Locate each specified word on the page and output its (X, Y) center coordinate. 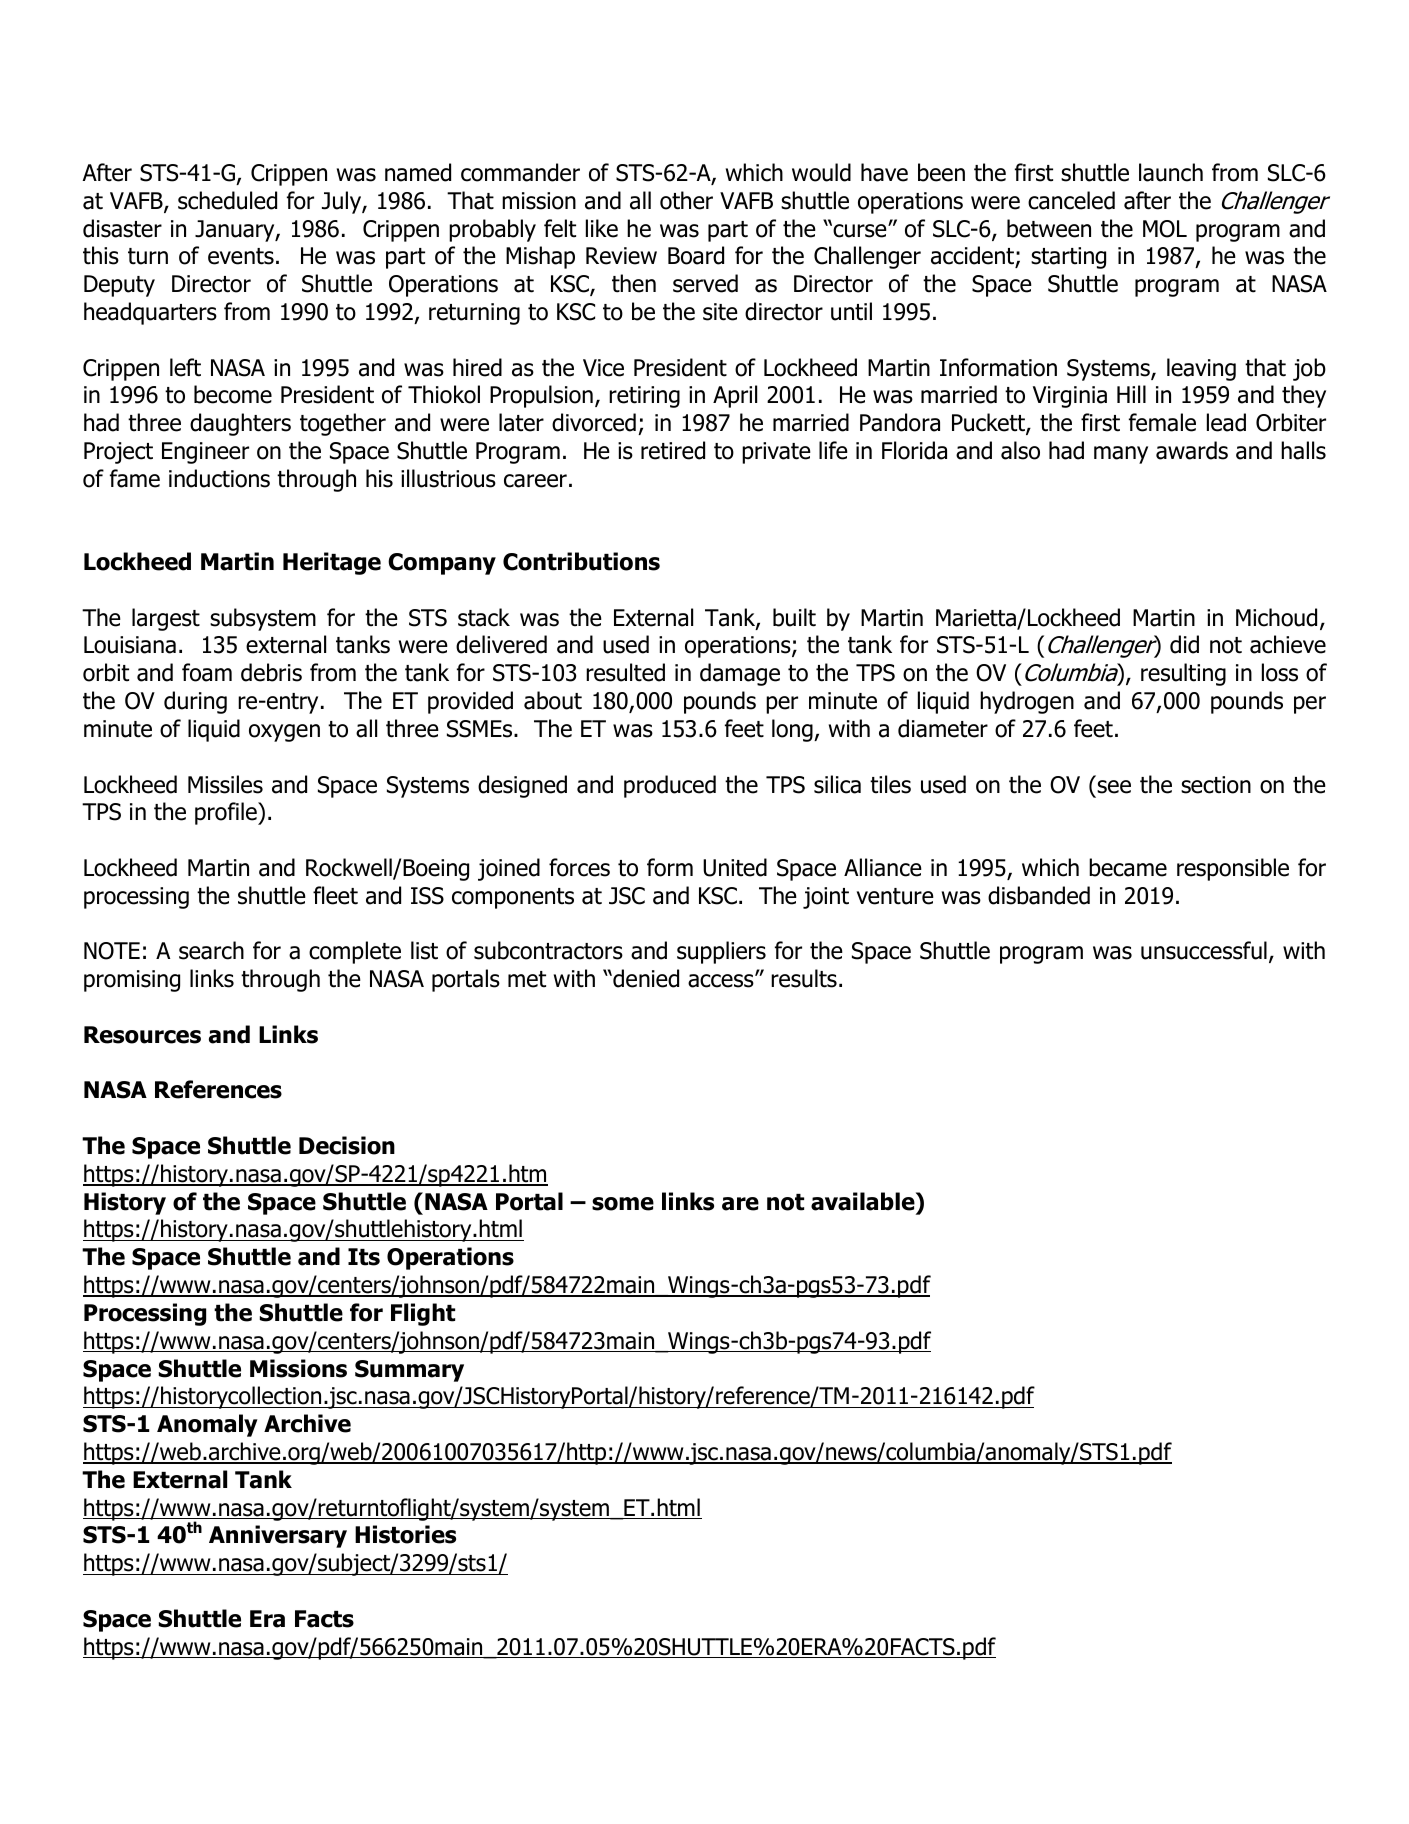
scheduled (227, 200)
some (623, 1204)
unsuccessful (1204, 950)
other (686, 200)
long (793, 730)
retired (673, 450)
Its (364, 1257)
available (864, 1201)
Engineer (205, 453)
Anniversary (278, 1536)
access (722, 981)
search (211, 950)
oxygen (284, 733)
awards (1192, 450)
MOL (1165, 229)
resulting (1183, 674)
